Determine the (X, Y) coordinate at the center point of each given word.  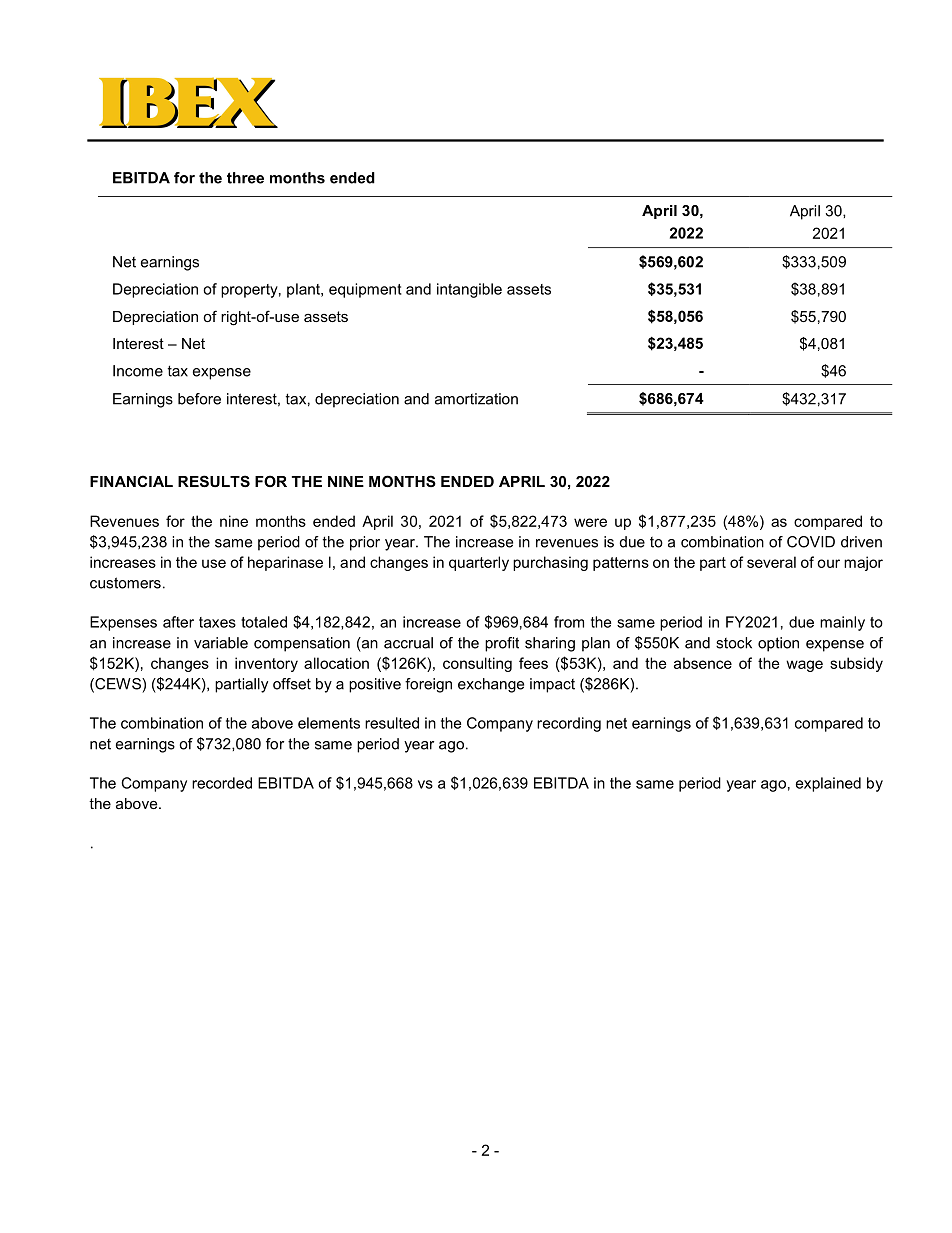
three (245, 178)
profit (502, 644)
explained (828, 784)
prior (365, 543)
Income (138, 371)
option (778, 644)
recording (569, 724)
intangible (469, 290)
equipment (365, 290)
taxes (217, 622)
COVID (811, 542)
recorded (222, 783)
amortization (476, 399)
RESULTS (214, 481)
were (590, 522)
